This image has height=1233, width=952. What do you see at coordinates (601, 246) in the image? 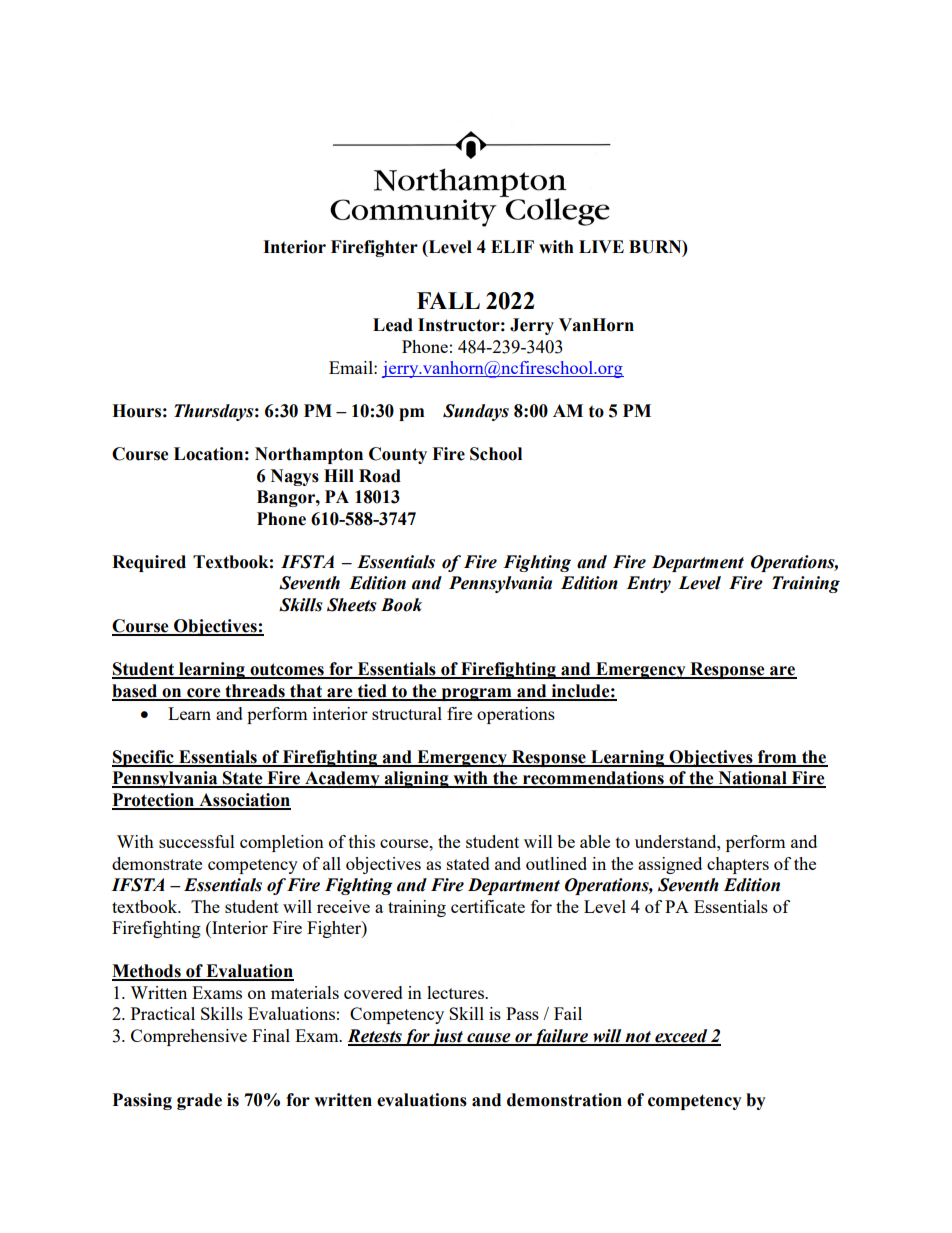
I see `LIVE` at bounding box center [601, 246].
